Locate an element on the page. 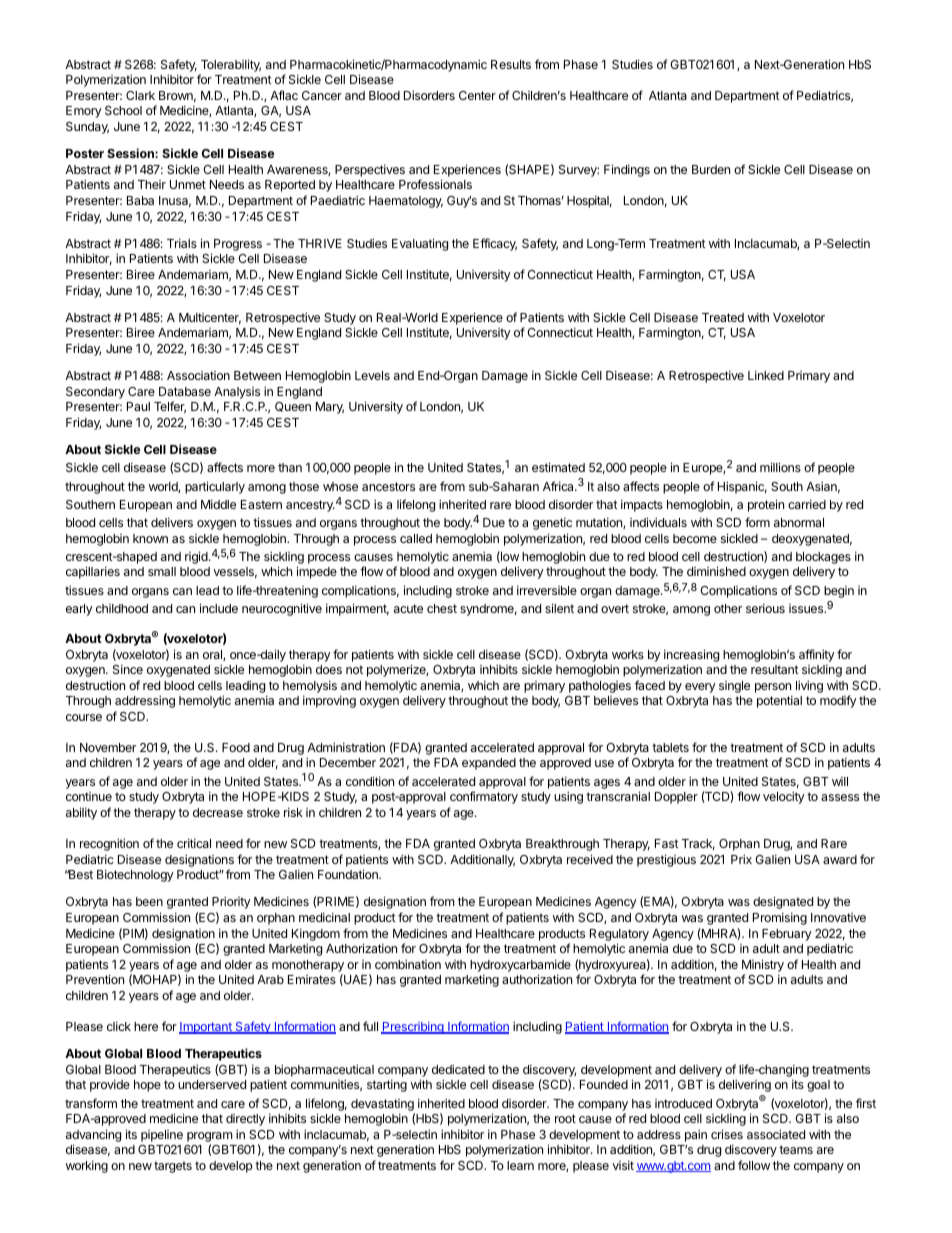 Image resolution: width=952 pixels, height=1233 pixels. confirmatory is located at coordinates (484, 797).
